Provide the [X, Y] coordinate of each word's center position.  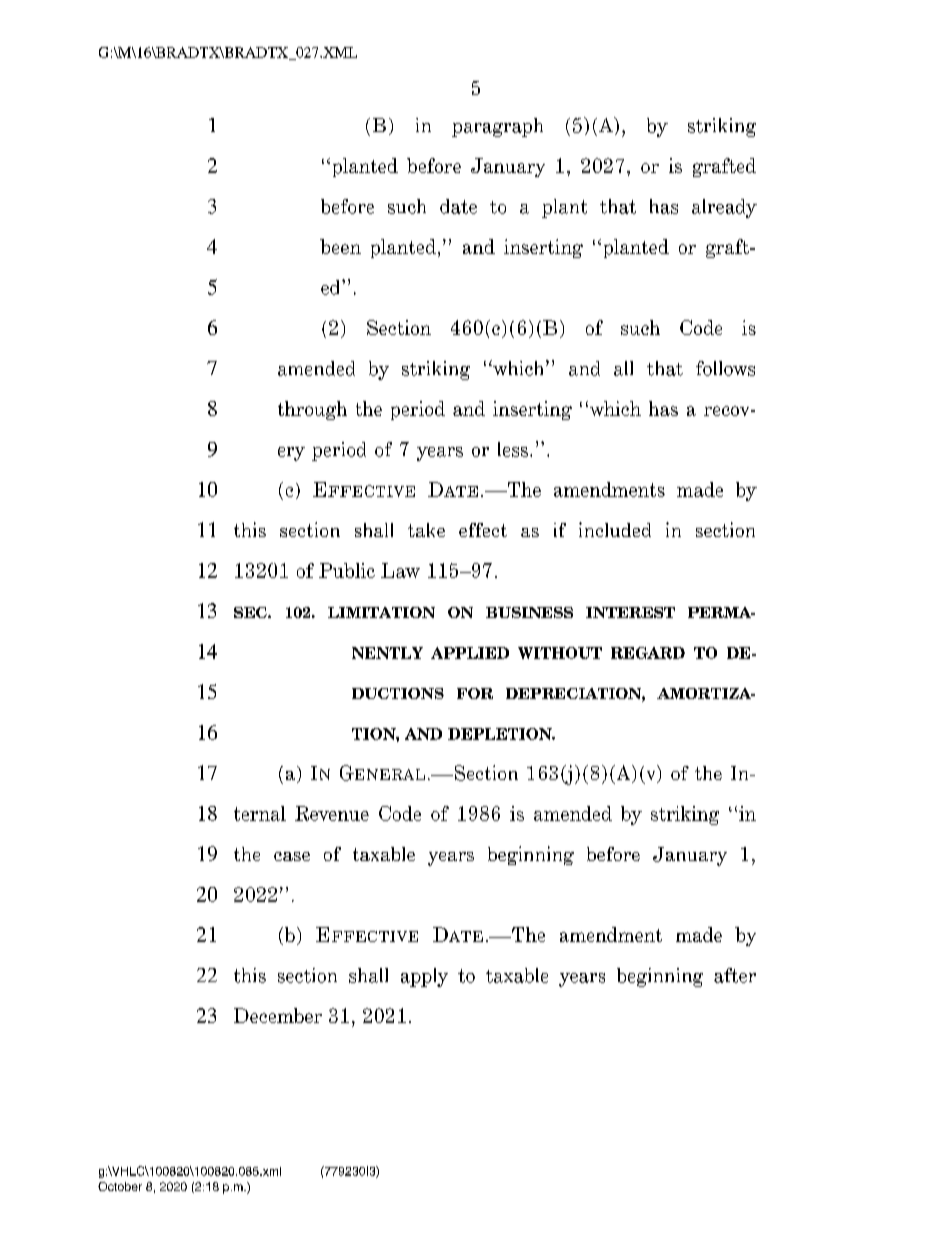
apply [424, 977]
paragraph [497, 127]
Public [347, 570]
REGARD [648, 653]
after [735, 975]
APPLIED [470, 653]
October [120, 1186]
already [724, 208]
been [340, 246]
